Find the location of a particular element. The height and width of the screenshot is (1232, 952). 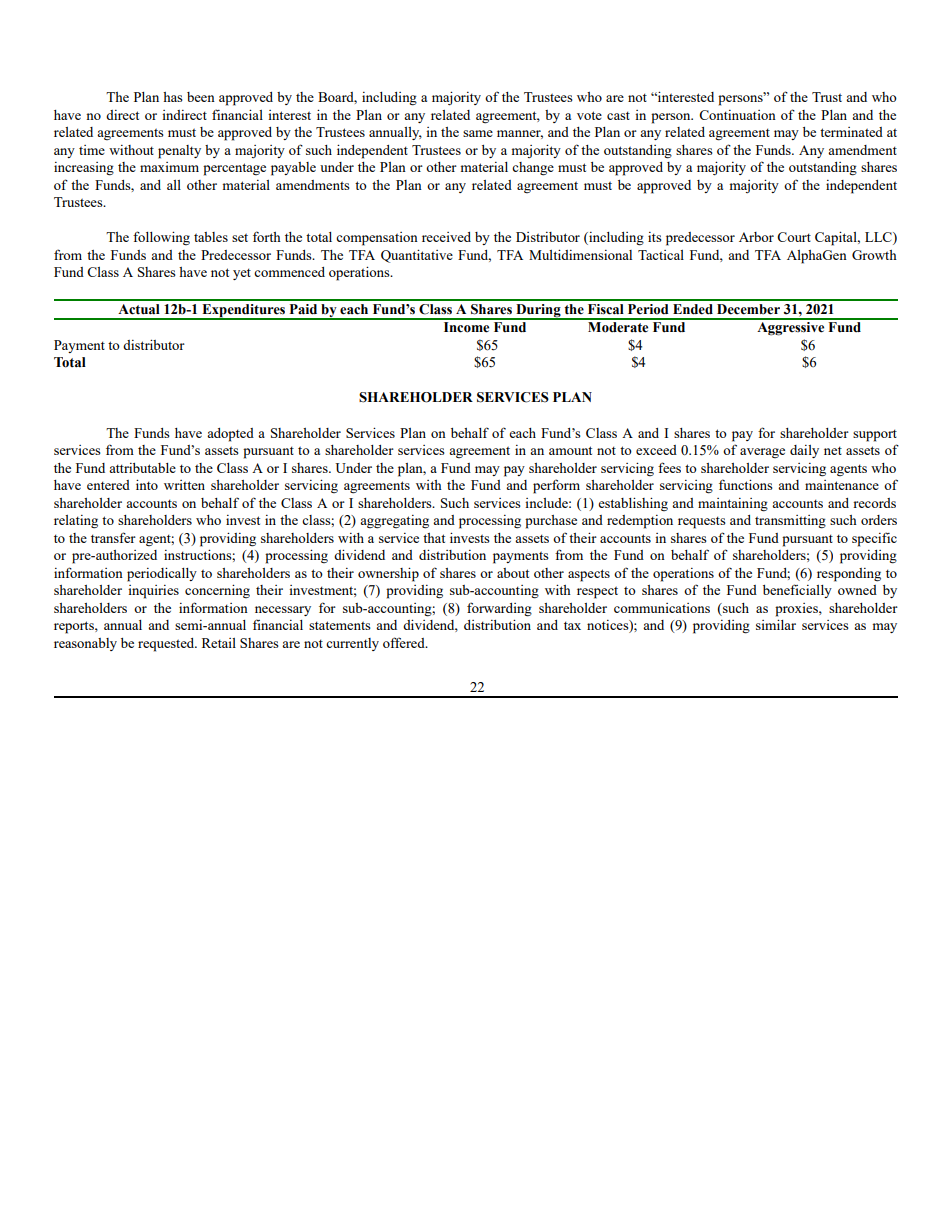

forwarding is located at coordinates (499, 609).
